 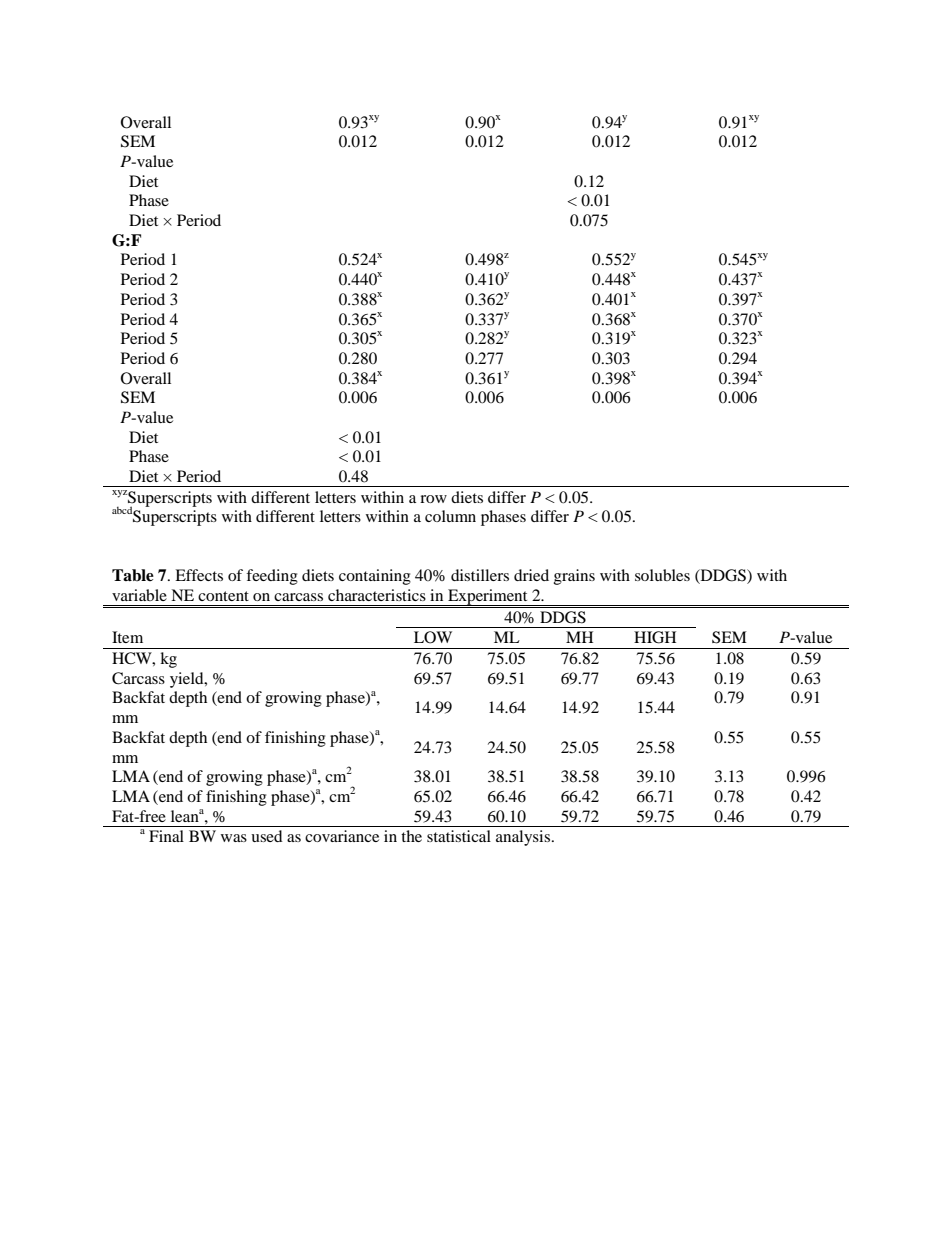 I want to click on was, so click(x=234, y=838).
